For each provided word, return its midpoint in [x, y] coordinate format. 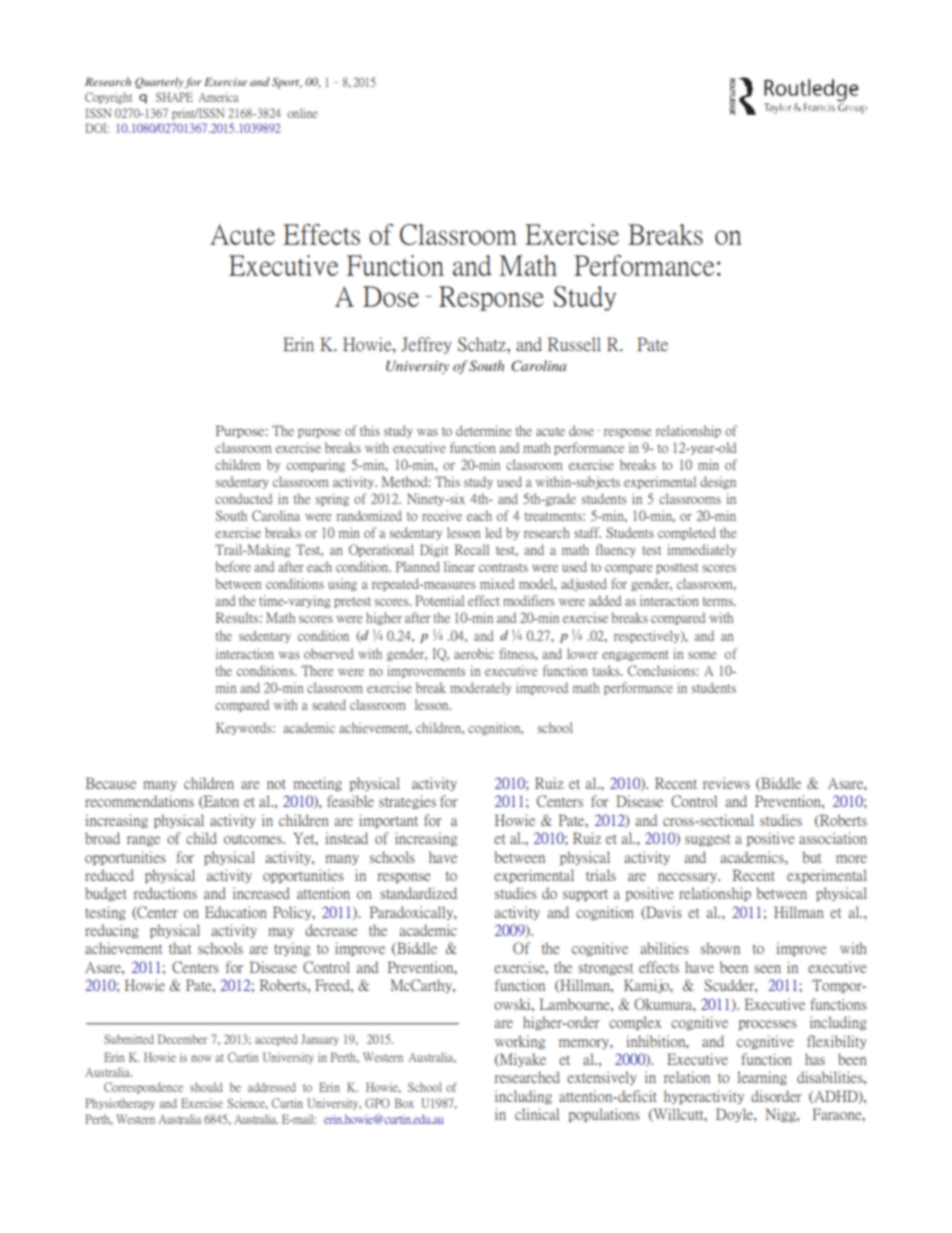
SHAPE [174, 97]
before [233, 566]
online [302, 113]
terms [719, 601]
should [206, 1087]
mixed [497, 583]
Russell [574, 344]
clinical [537, 1114]
